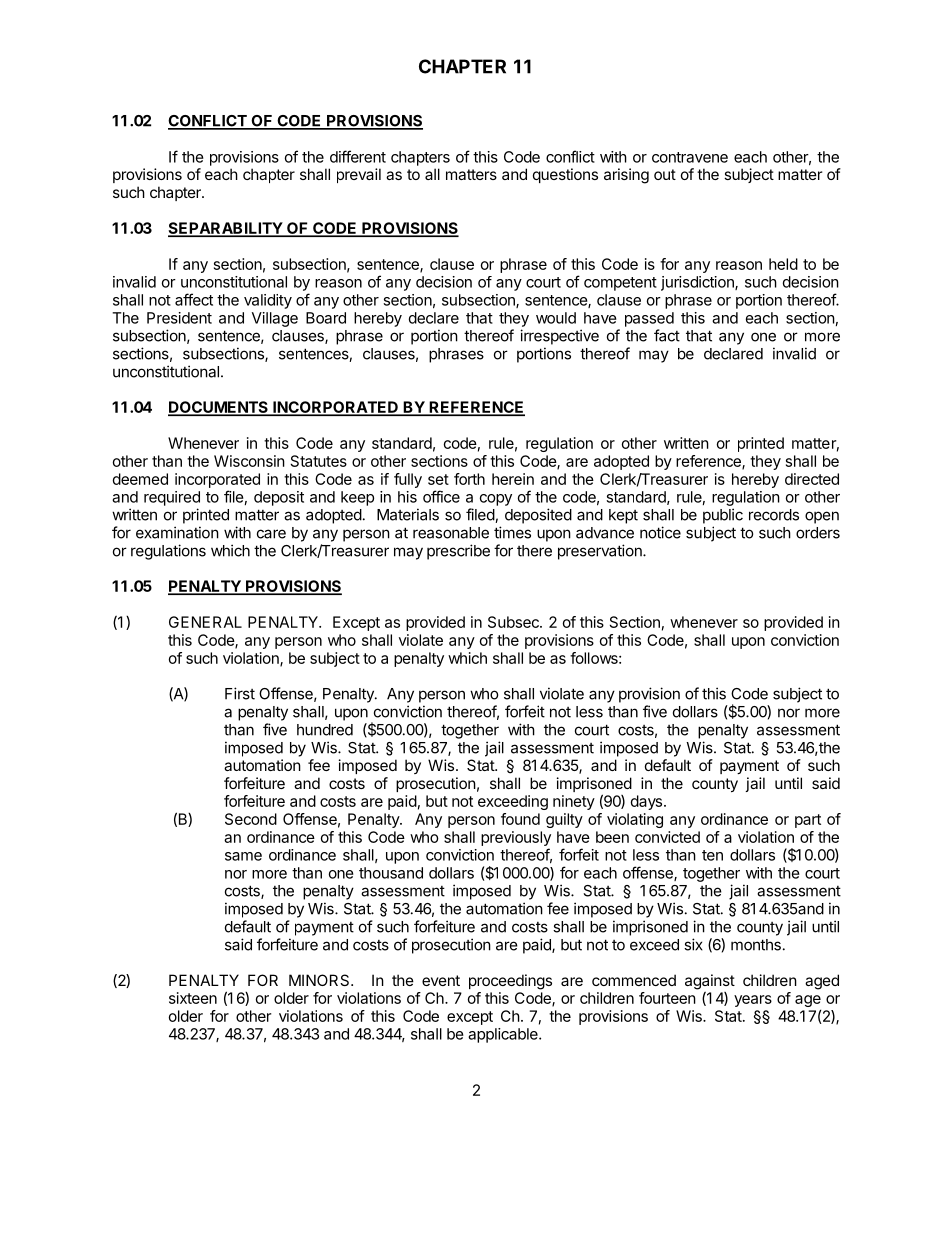 The width and height of the screenshot is (952, 1233). What do you see at coordinates (193, 998) in the screenshot?
I see `sixteen` at bounding box center [193, 998].
